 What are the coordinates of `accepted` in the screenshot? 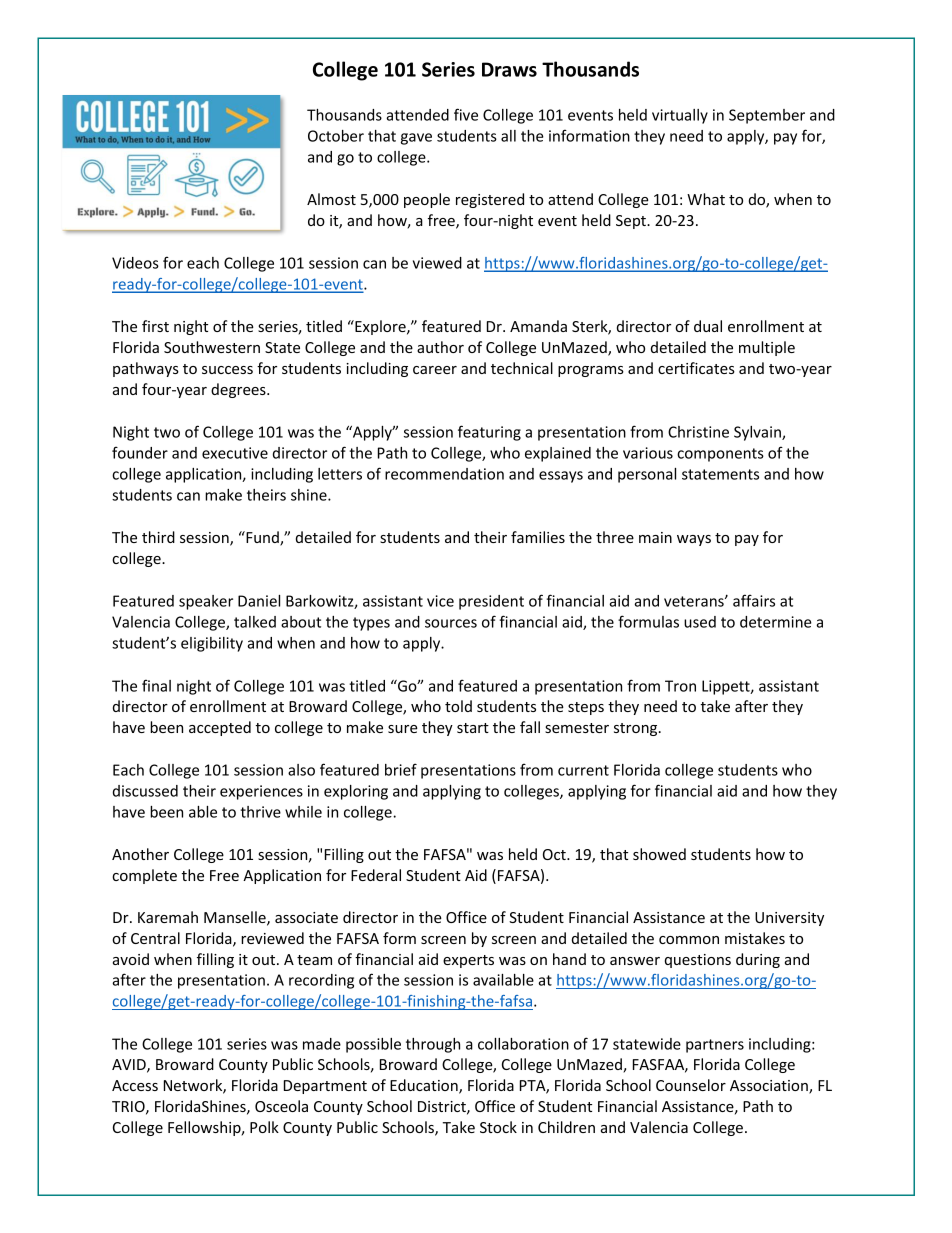 It's located at (220, 728).
